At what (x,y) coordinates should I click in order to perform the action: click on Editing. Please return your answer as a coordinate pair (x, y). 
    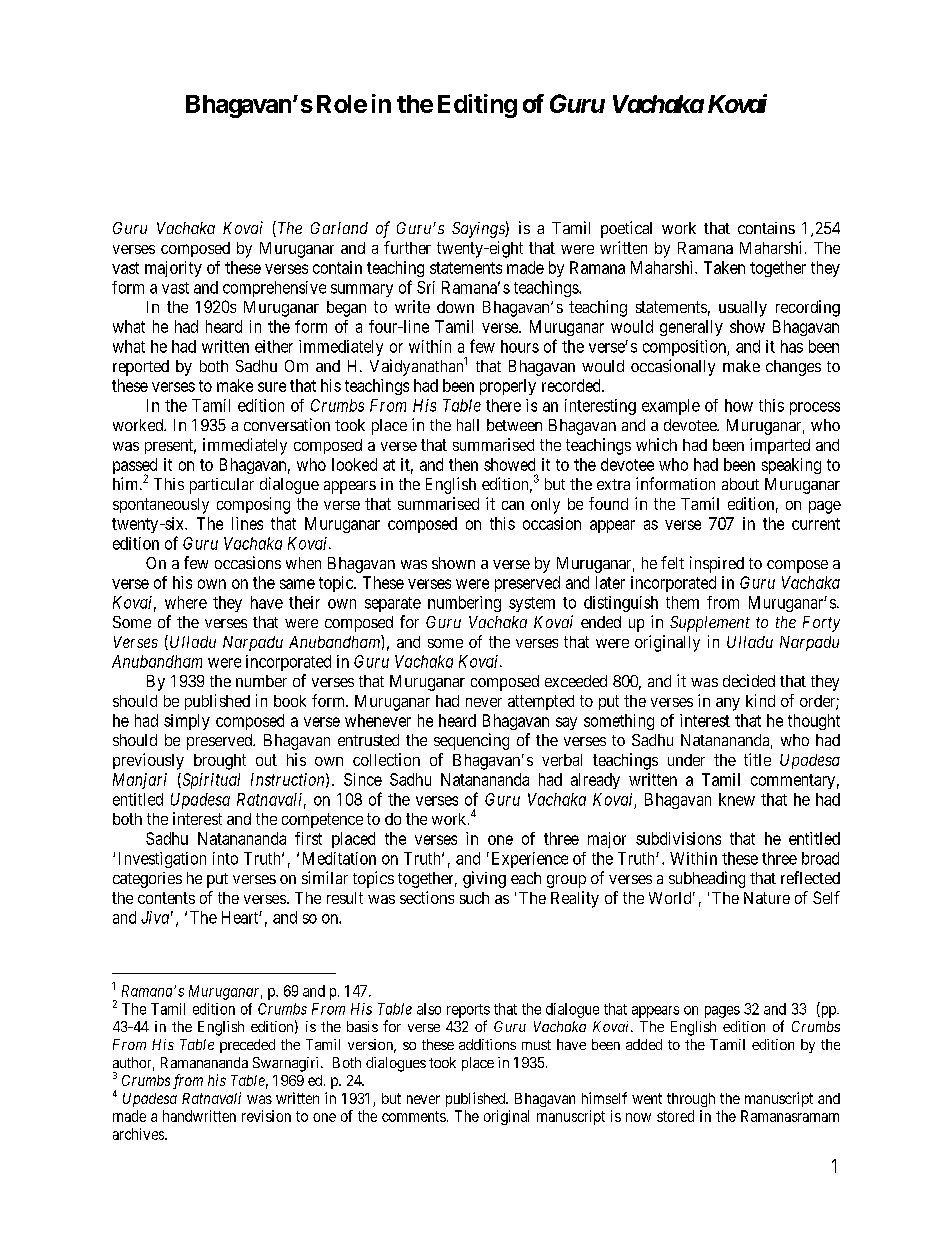
    Looking at the image, I should click on (477, 106).
